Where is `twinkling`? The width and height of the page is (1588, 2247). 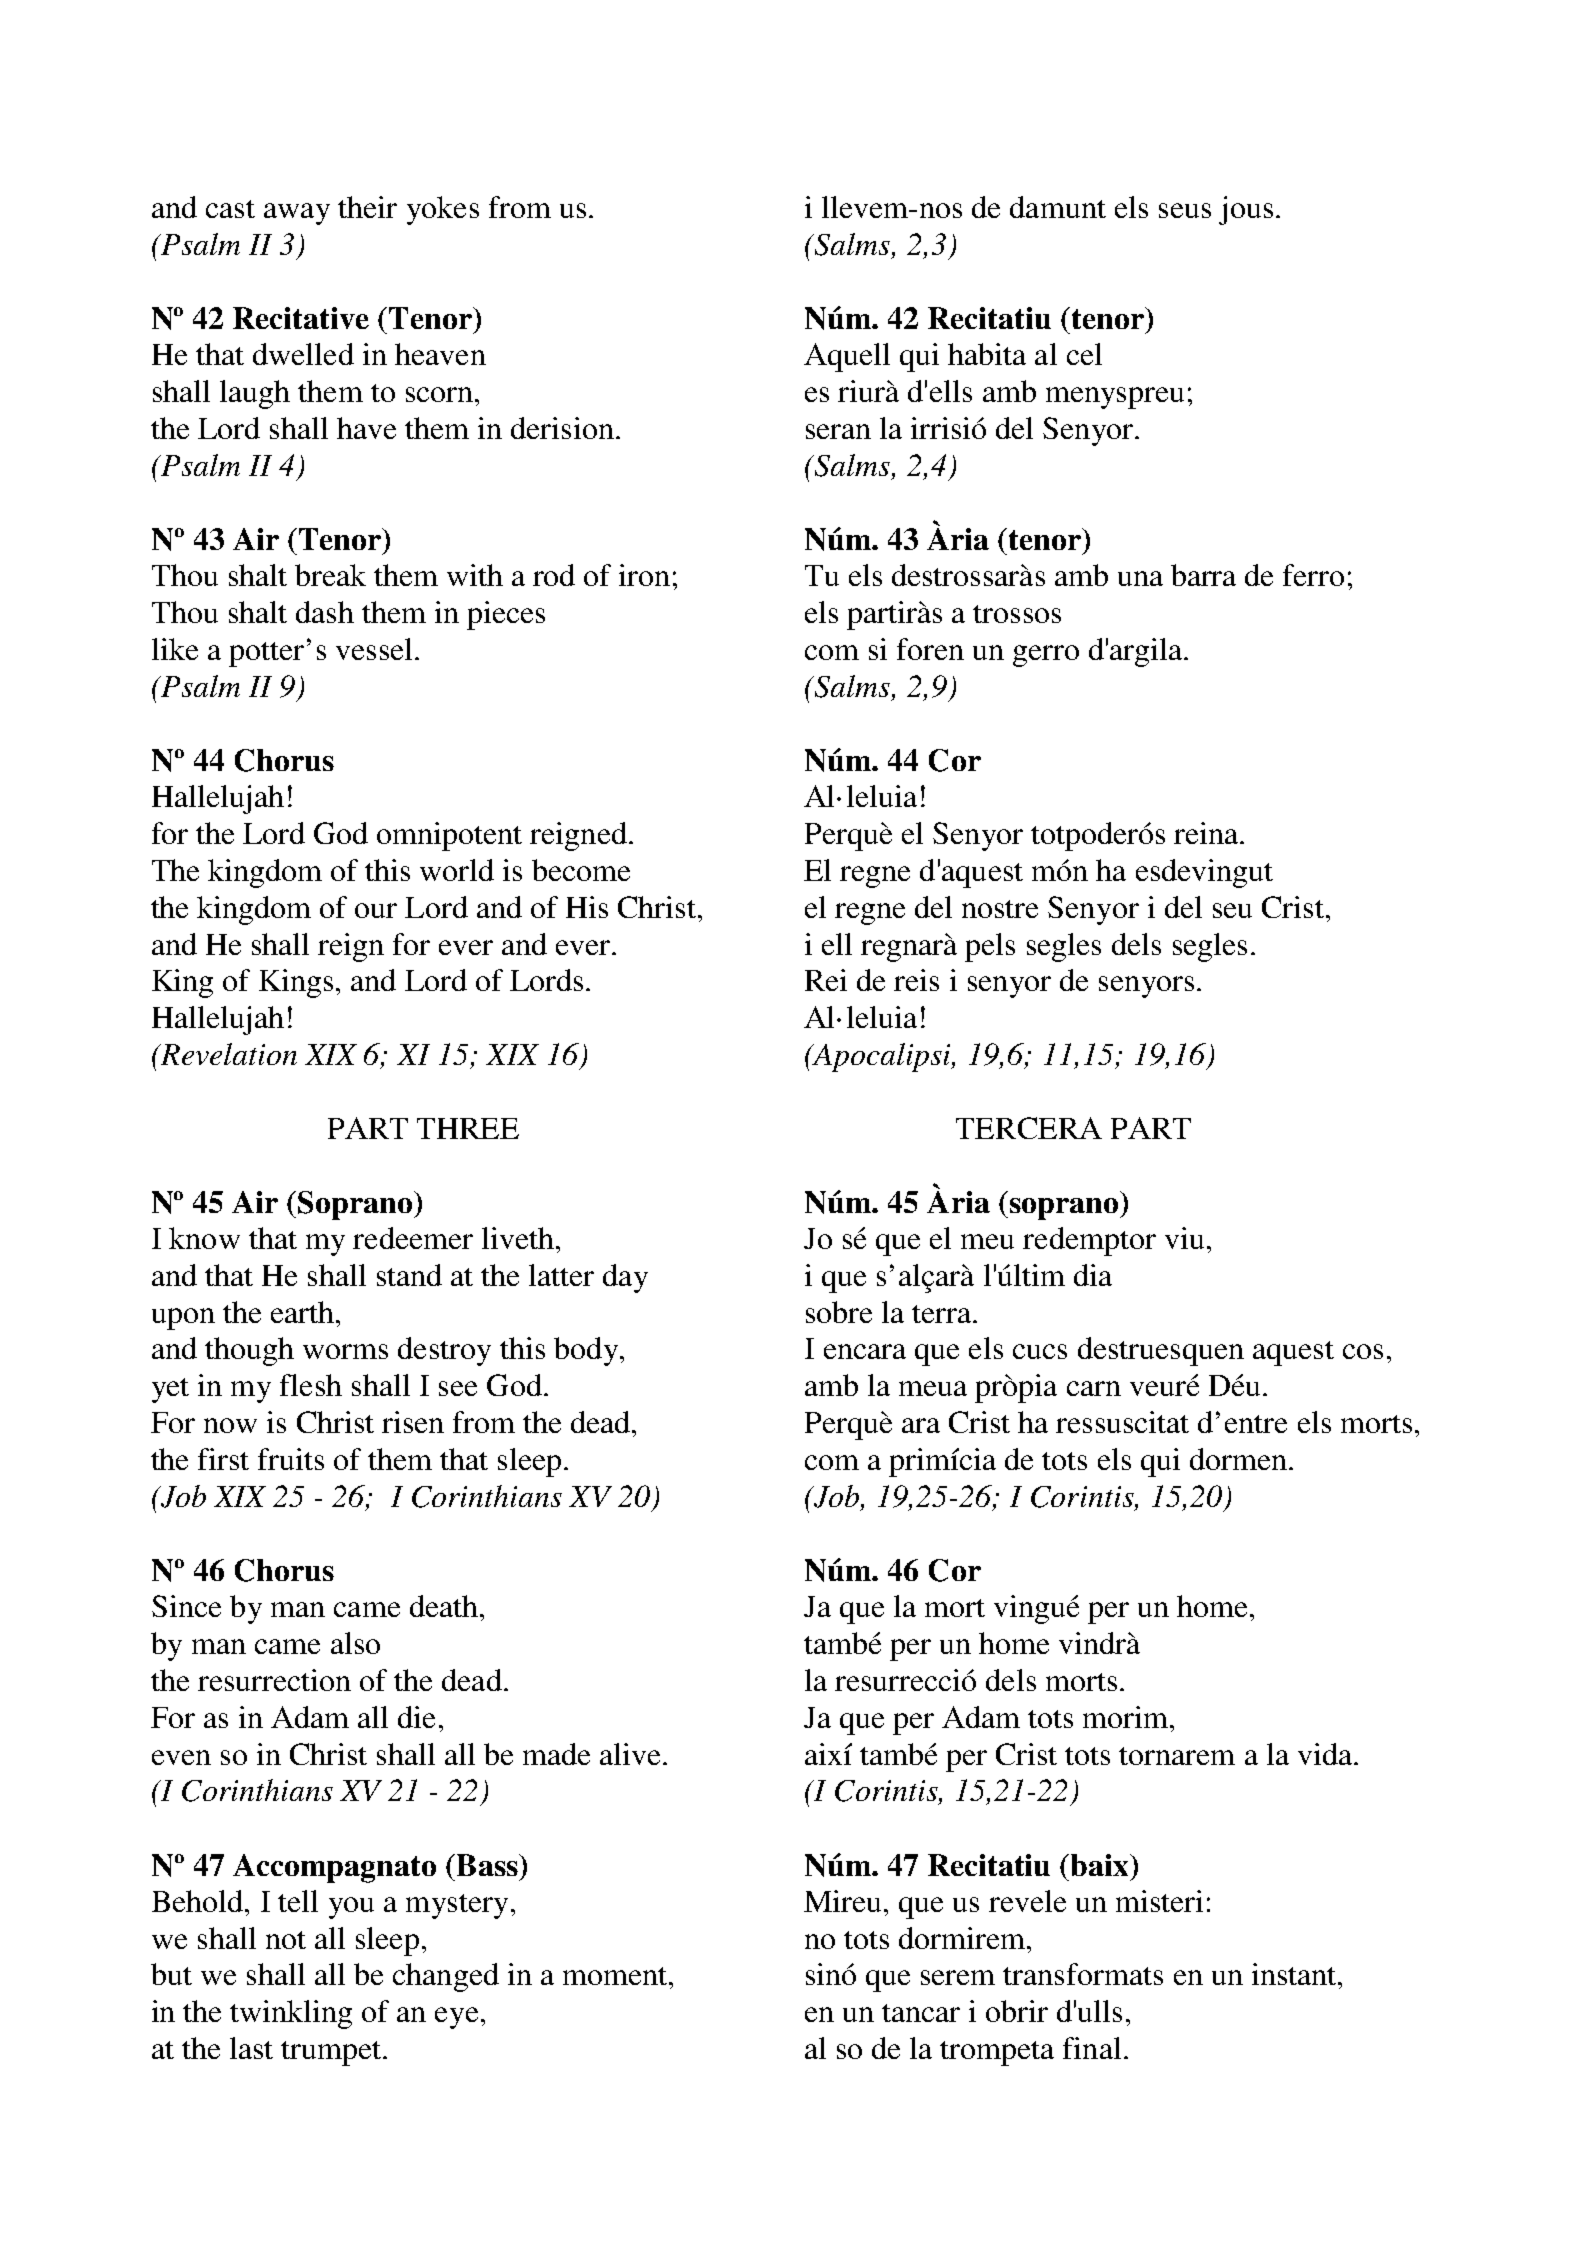
twinkling is located at coordinates (291, 2014).
